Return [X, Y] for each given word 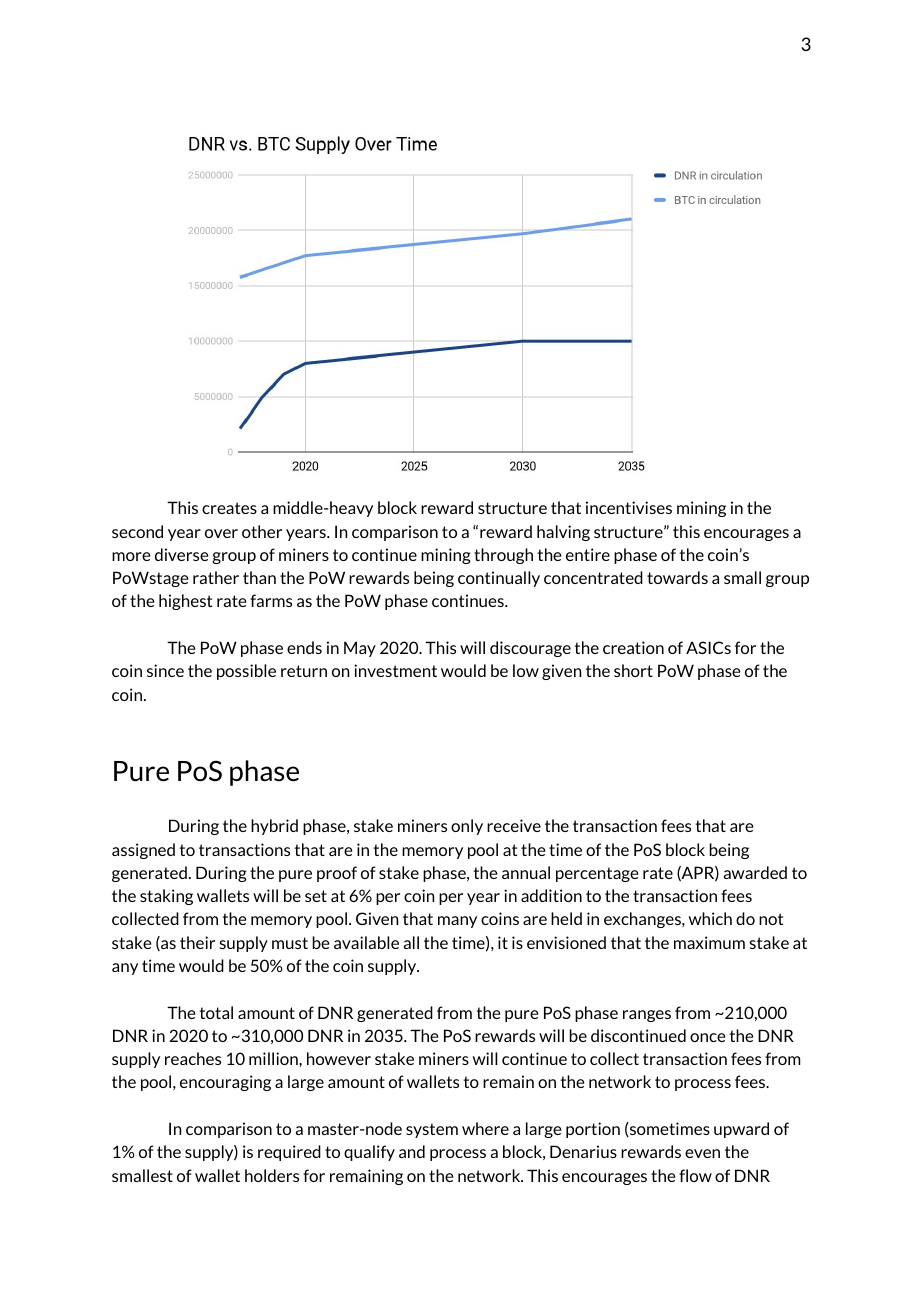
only [467, 827]
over [221, 533]
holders [272, 1175]
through [503, 556]
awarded [755, 872]
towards [677, 577]
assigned [143, 851]
